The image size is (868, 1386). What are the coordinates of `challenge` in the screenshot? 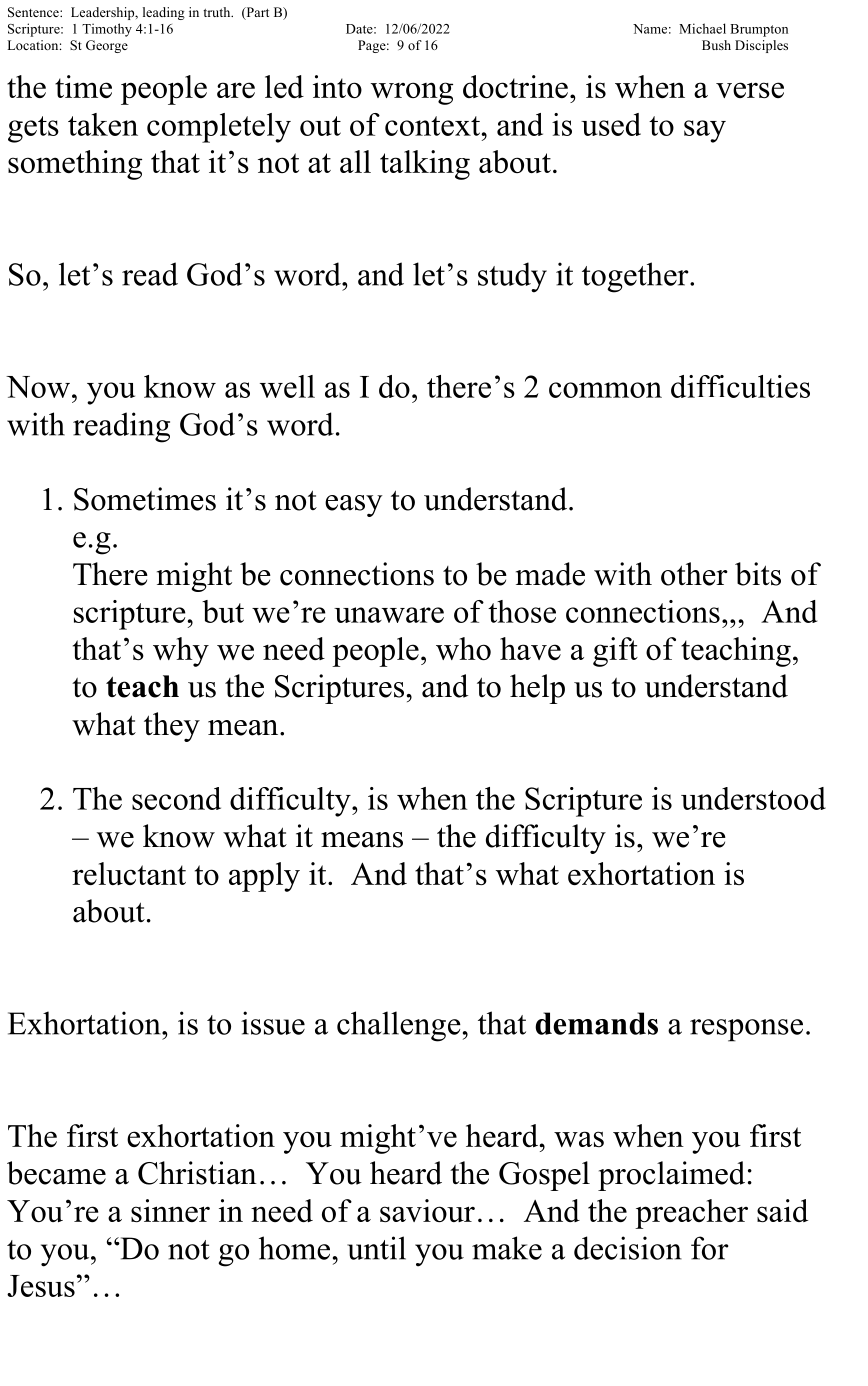 It's located at (399, 1026).
